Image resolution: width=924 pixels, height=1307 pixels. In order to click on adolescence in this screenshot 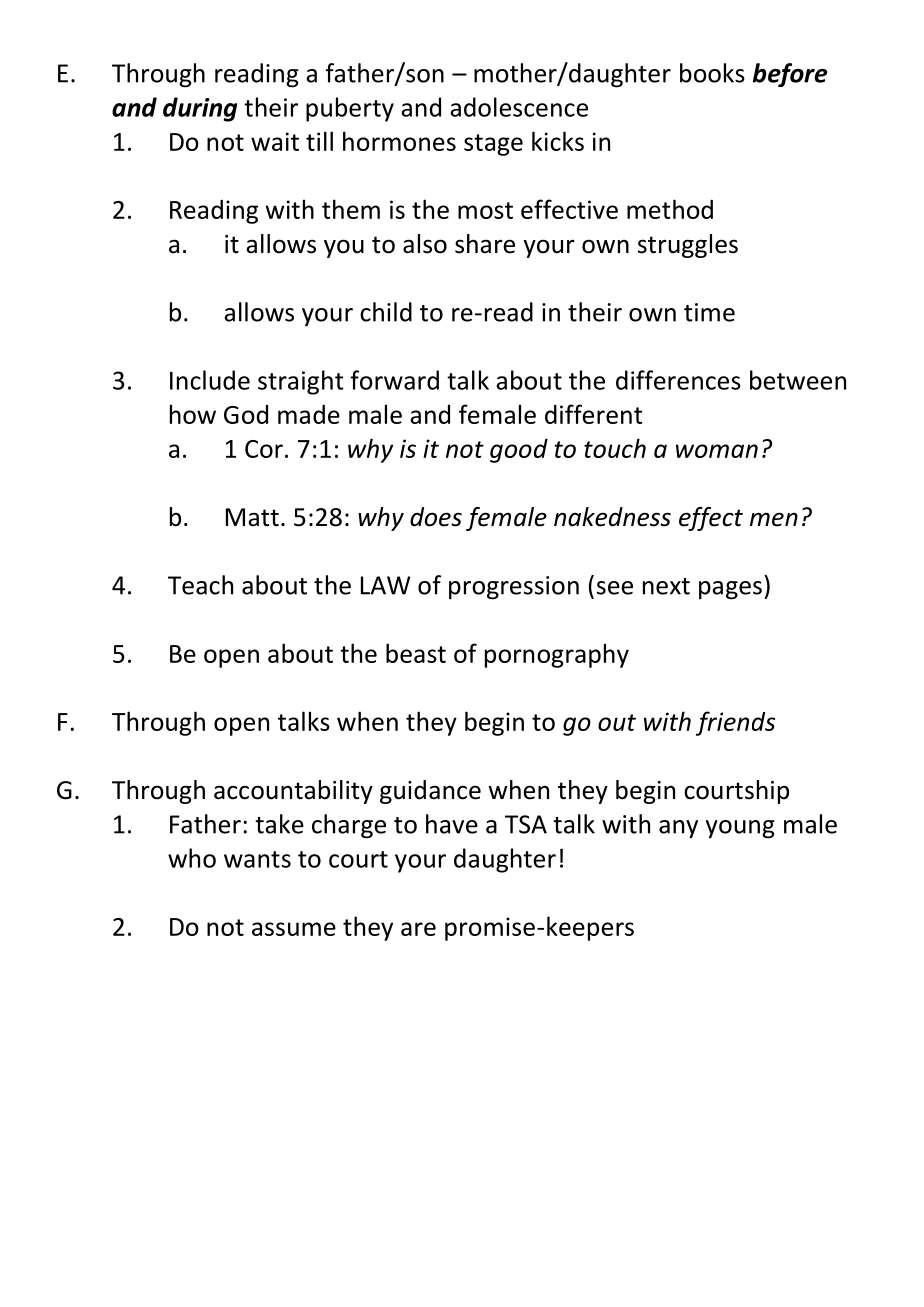, I will do `click(519, 107)`.
